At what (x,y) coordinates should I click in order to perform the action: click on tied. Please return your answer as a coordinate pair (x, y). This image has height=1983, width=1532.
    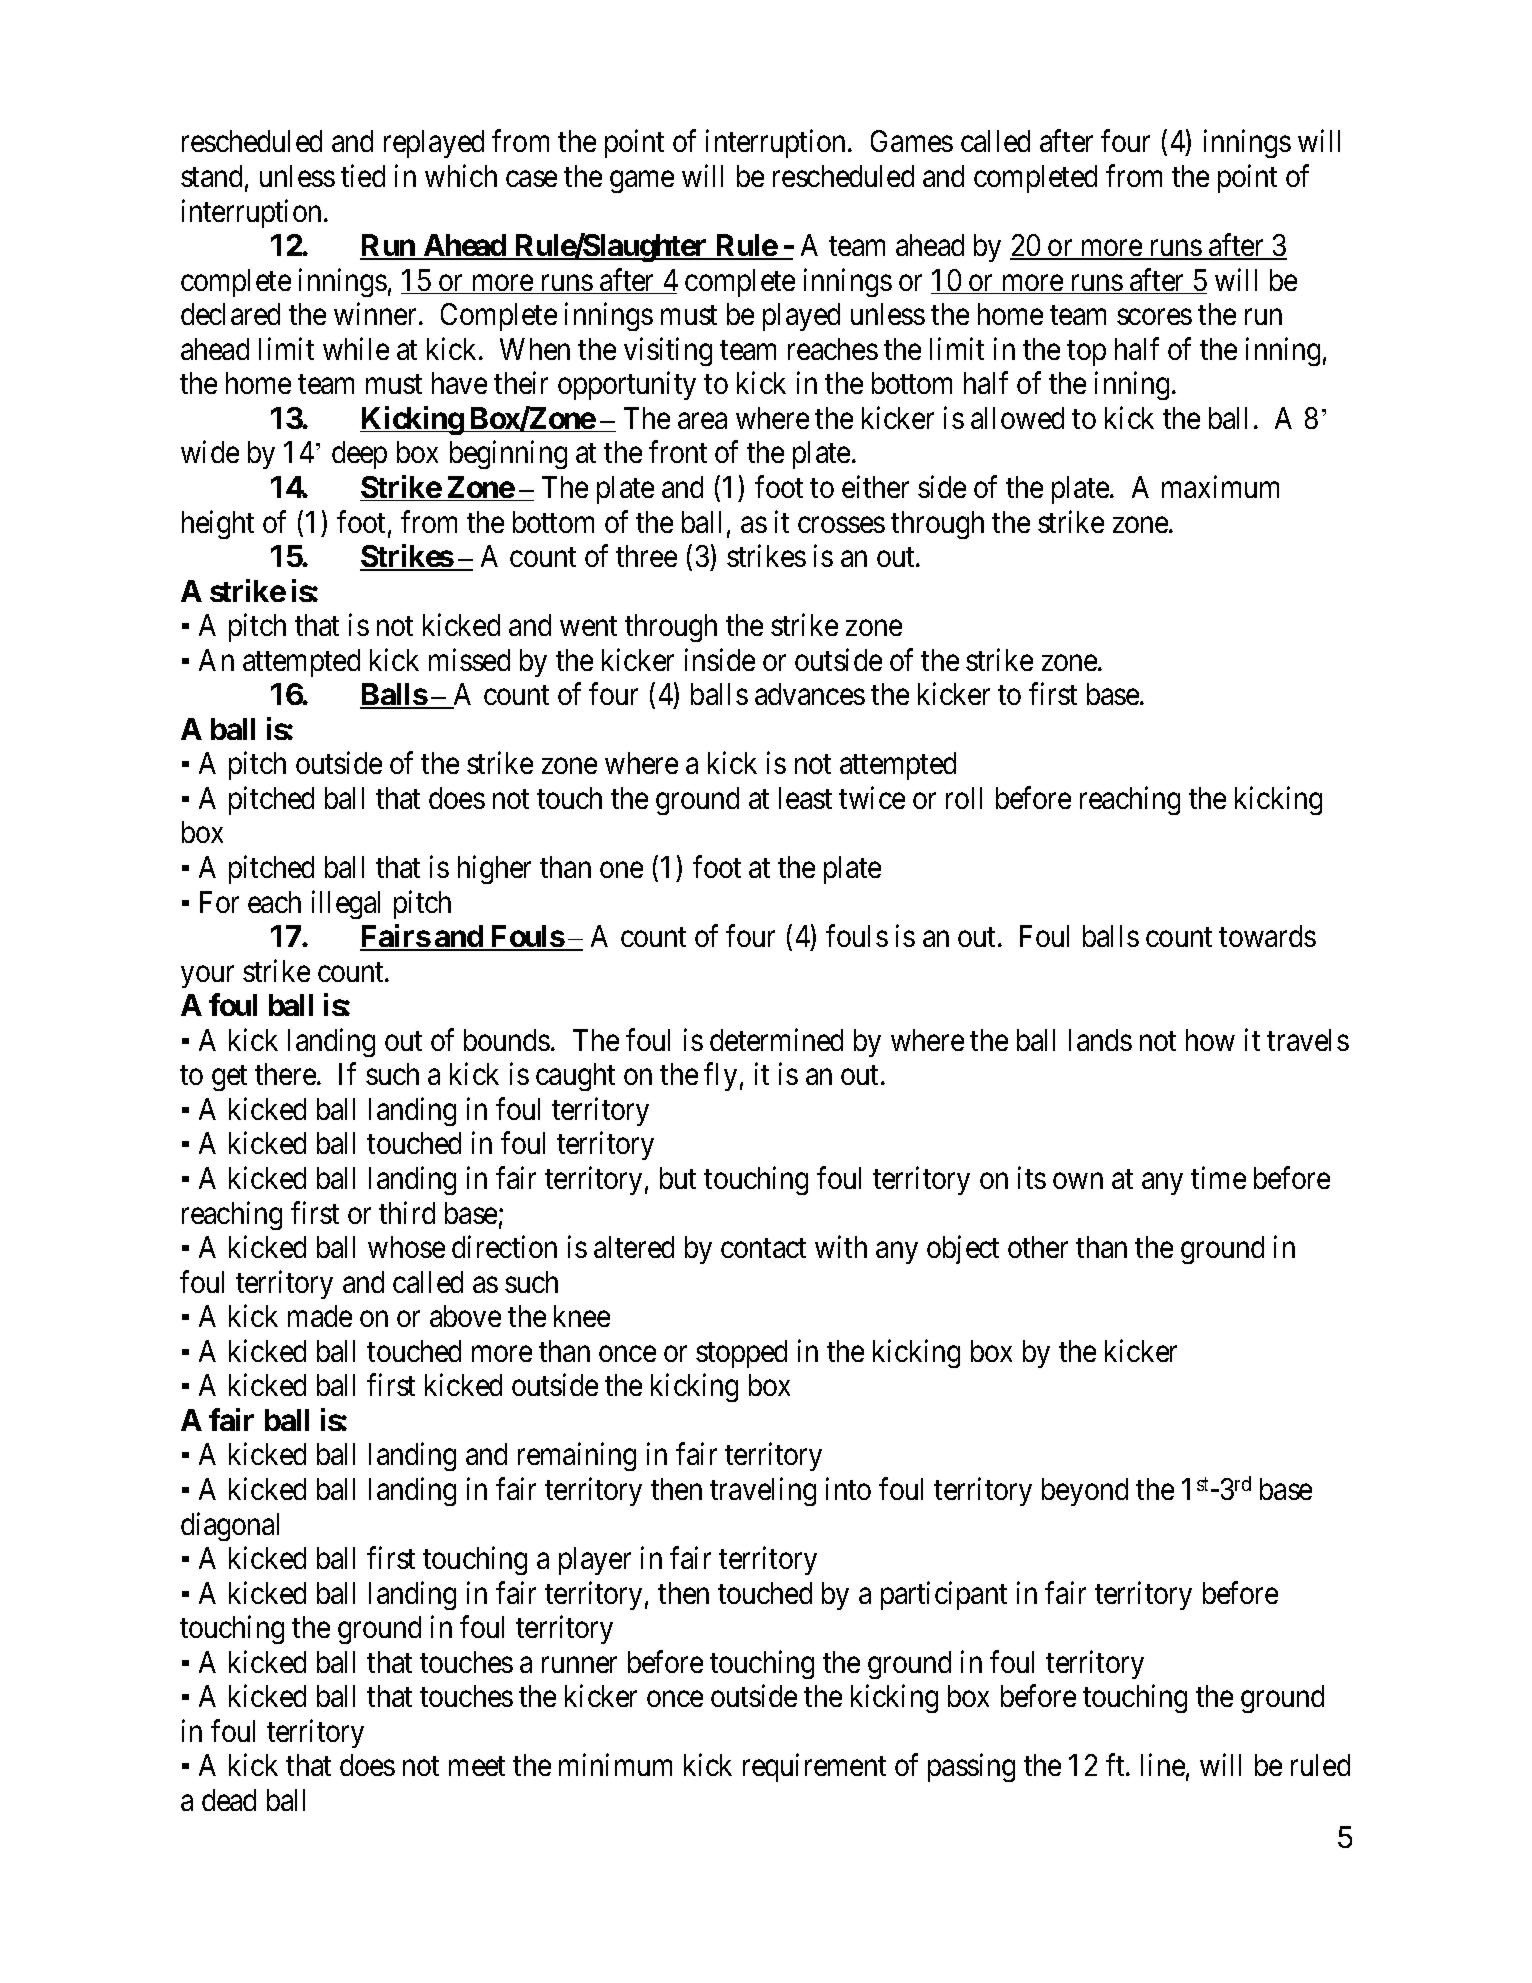
    Looking at the image, I should click on (363, 176).
